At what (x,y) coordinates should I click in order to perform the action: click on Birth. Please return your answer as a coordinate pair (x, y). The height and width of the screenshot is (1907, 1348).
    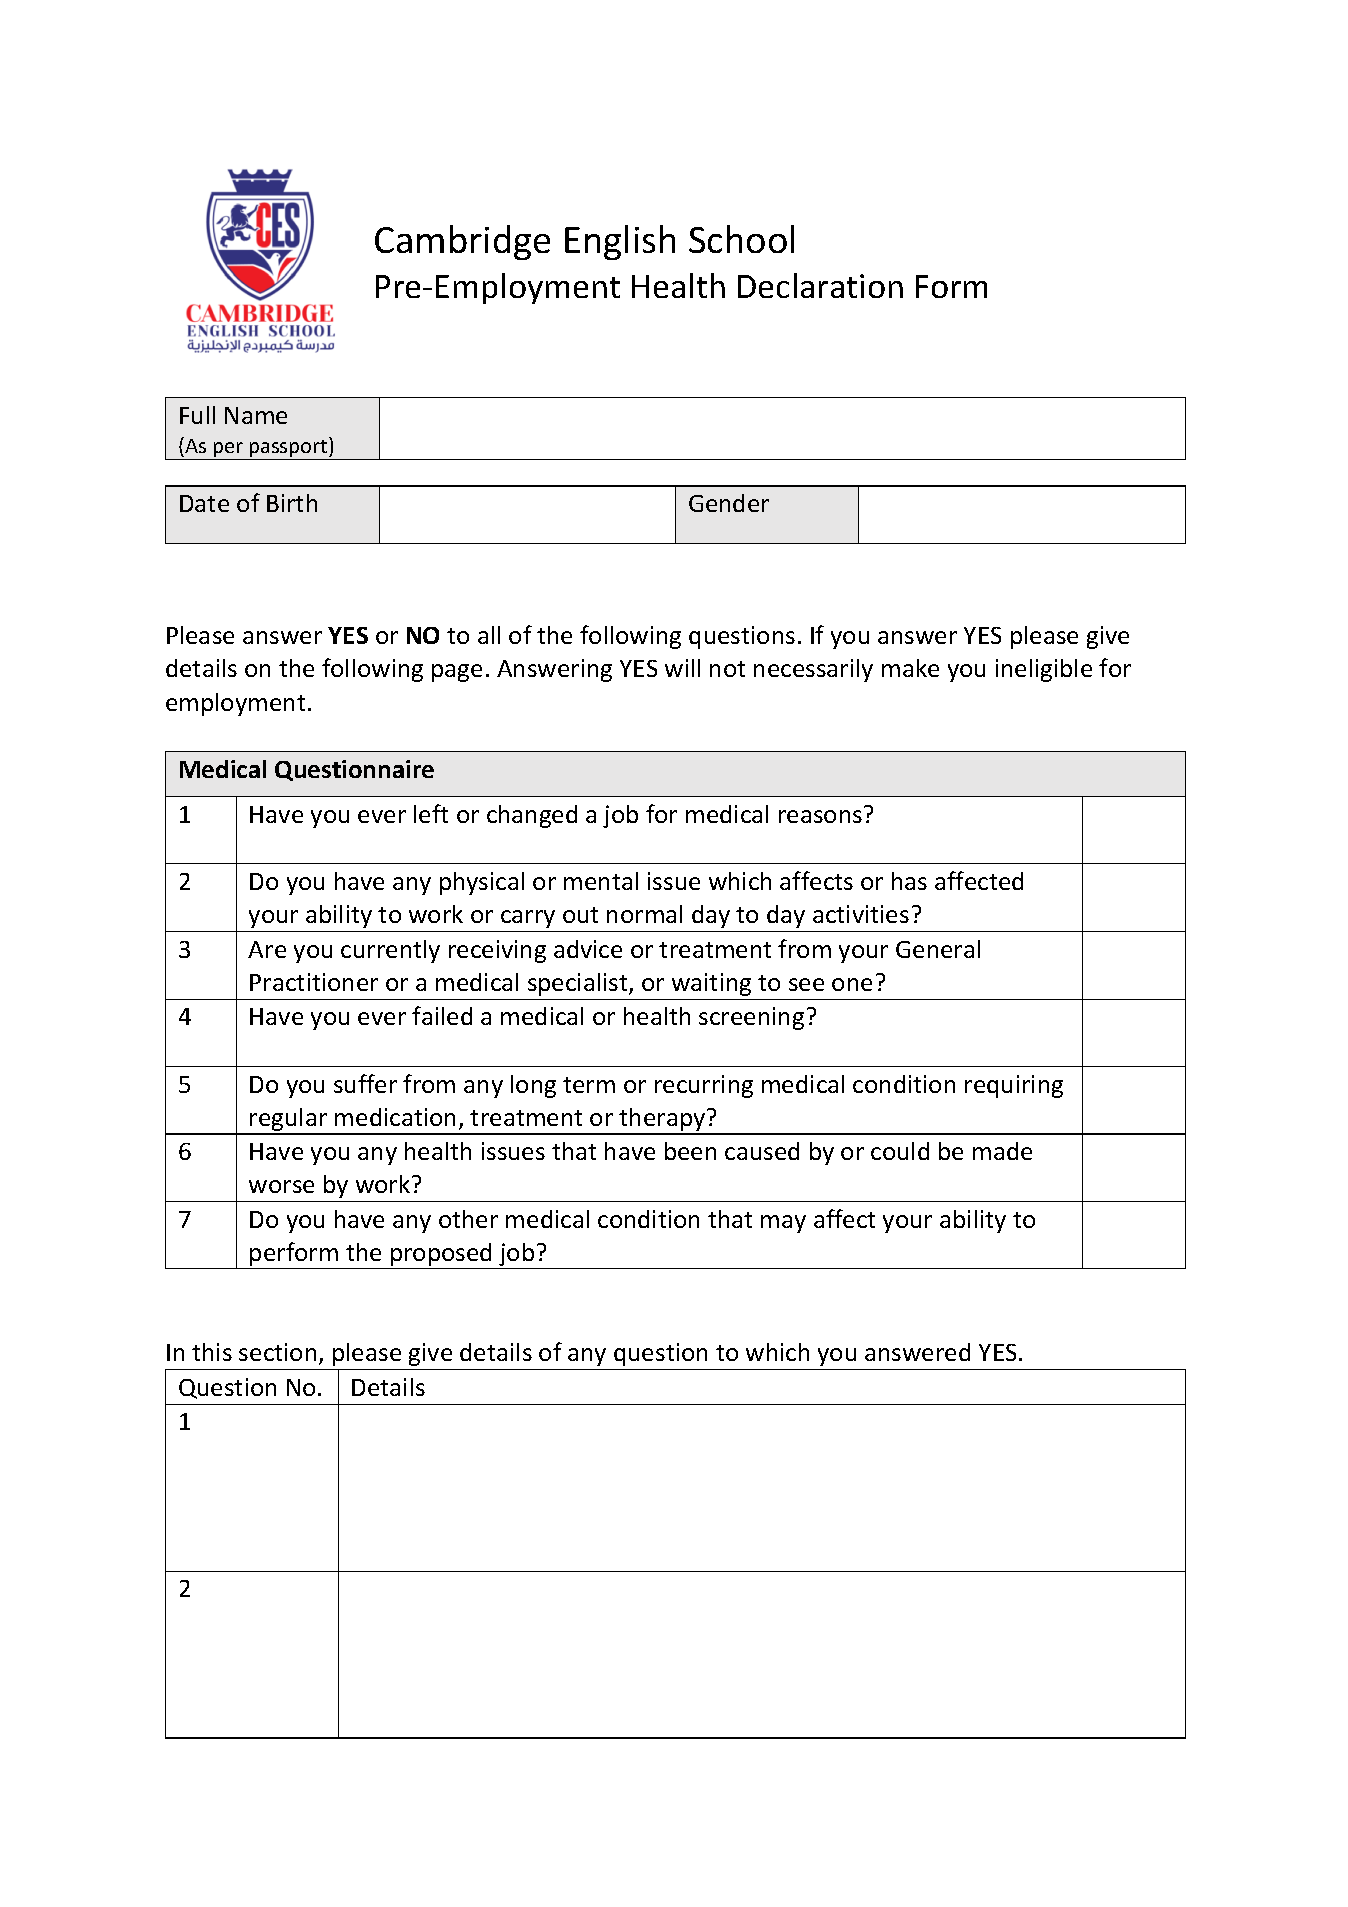
    Looking at the image, I should click on (292, 503).
